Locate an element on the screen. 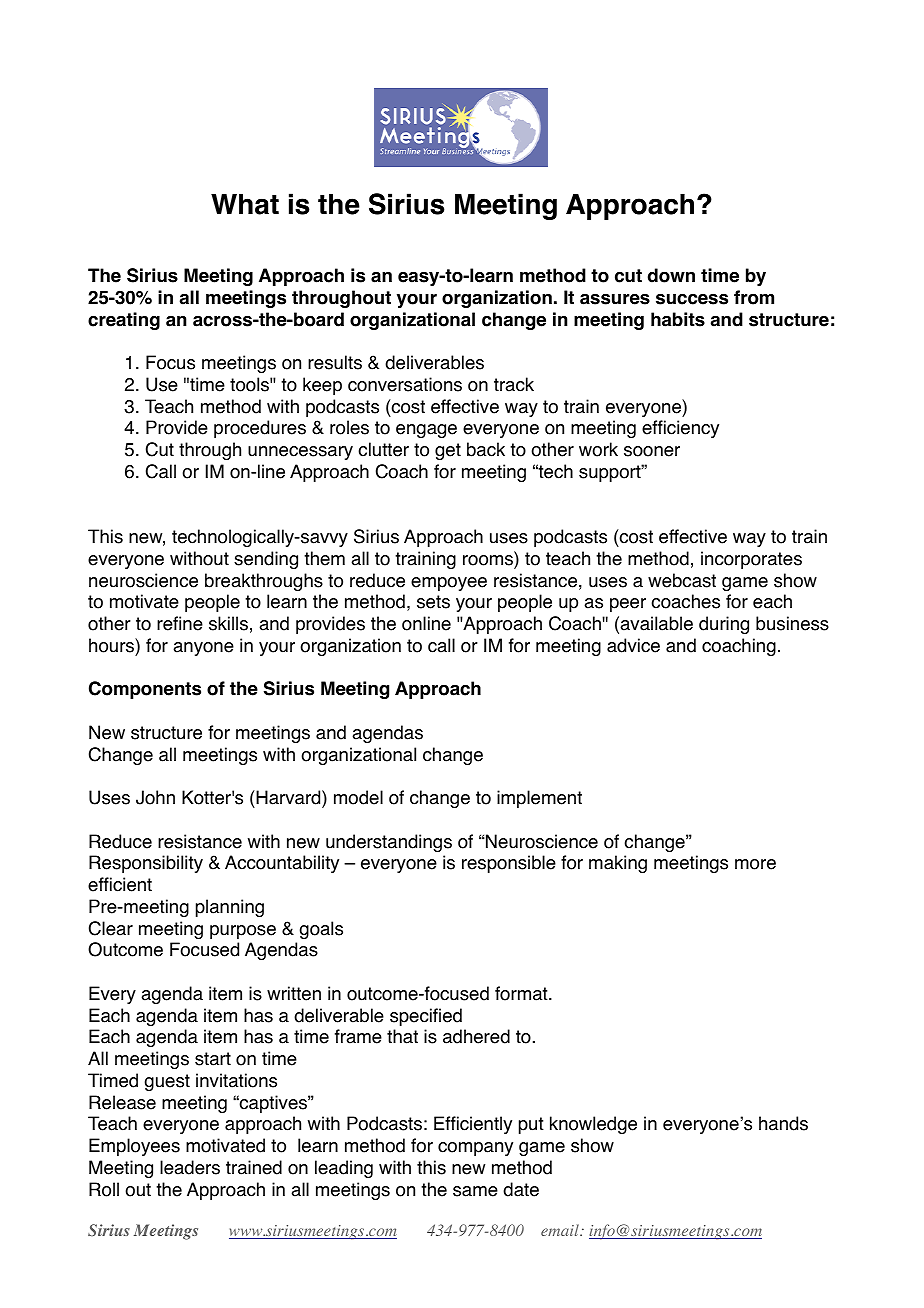 The image size is (924, 1308). incorporates is located at coordinates (751, 560).
